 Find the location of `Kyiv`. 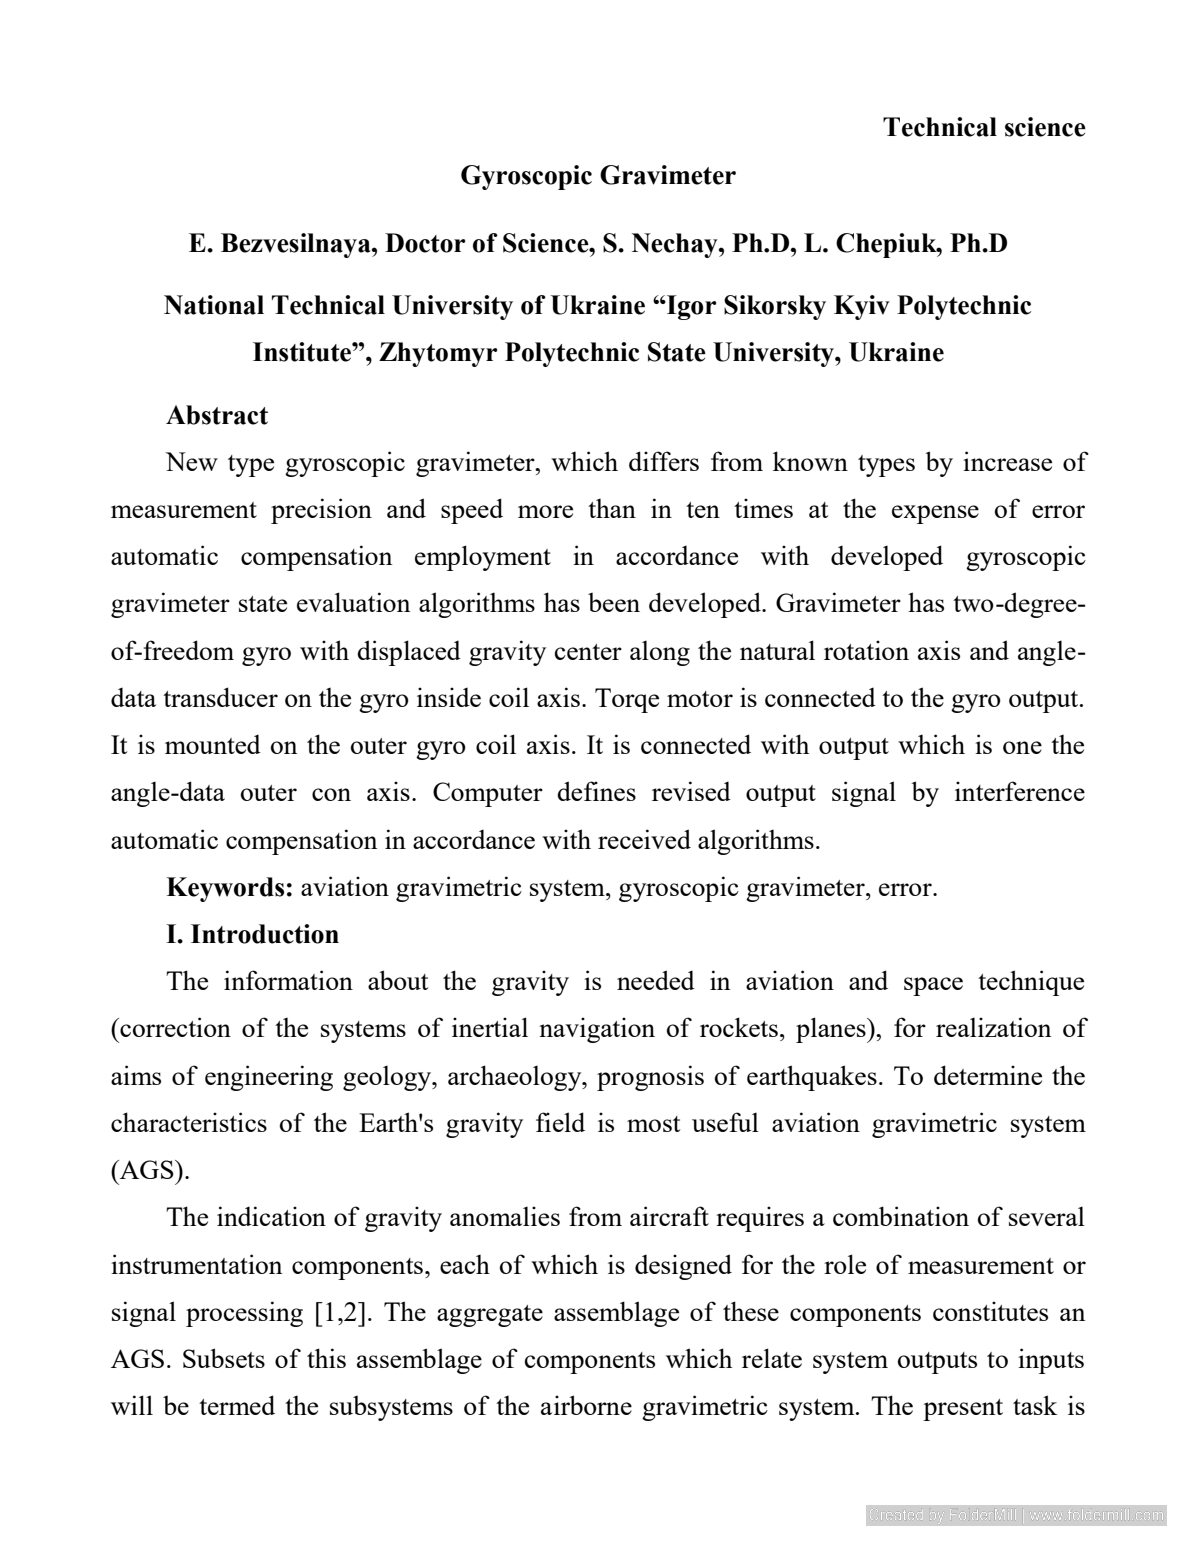

Kyiv is located at coordinates (862, 307).
